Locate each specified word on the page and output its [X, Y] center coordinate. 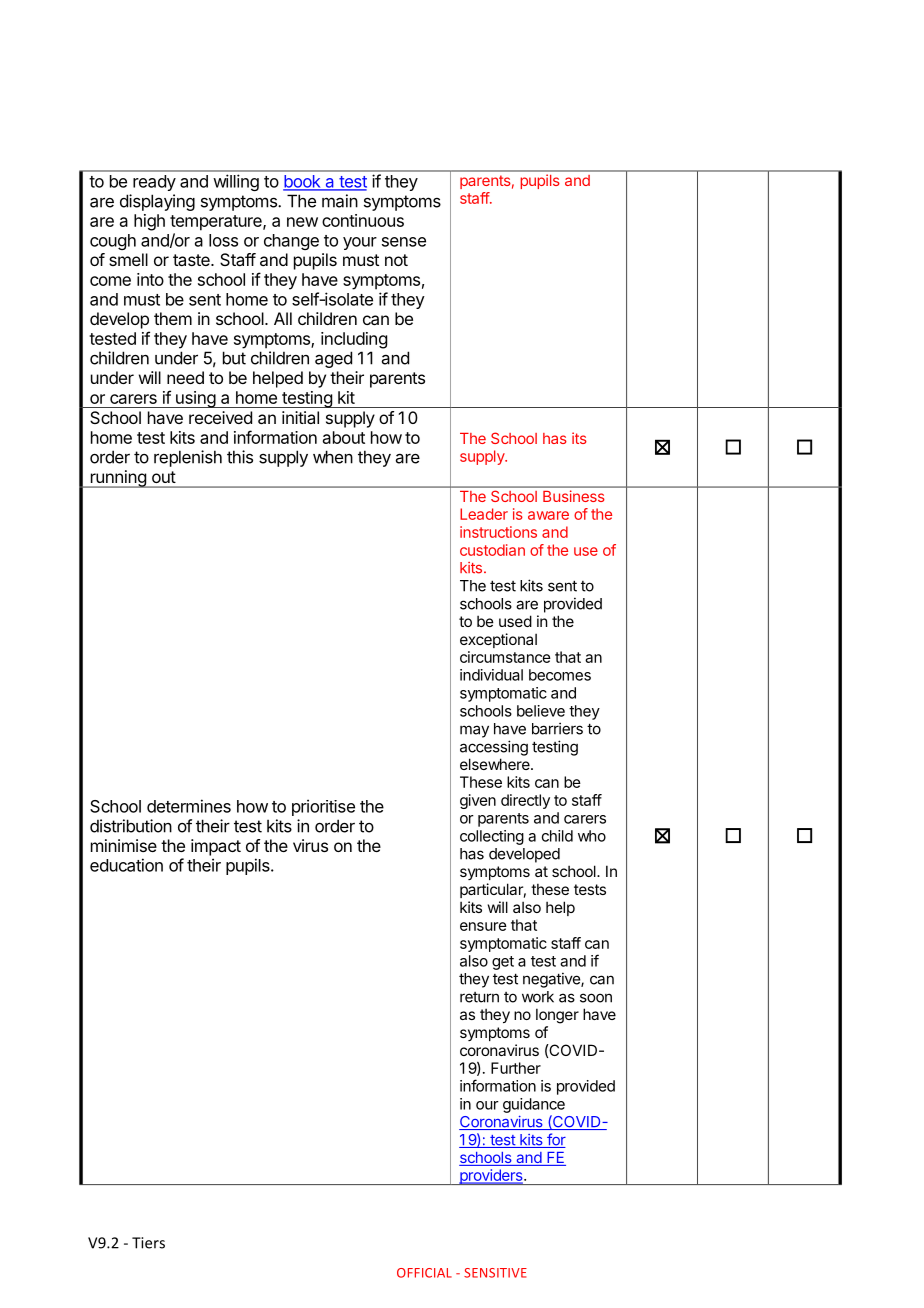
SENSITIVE [495, 1273]
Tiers [148, 1243]
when [333, 457]
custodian [492, 550]
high [149, 222]
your [360, 243]
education [126, 865]
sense [404, 242]
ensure [483, 926]
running [118, 479]
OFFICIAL [424, 1273]
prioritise [323, 807]
